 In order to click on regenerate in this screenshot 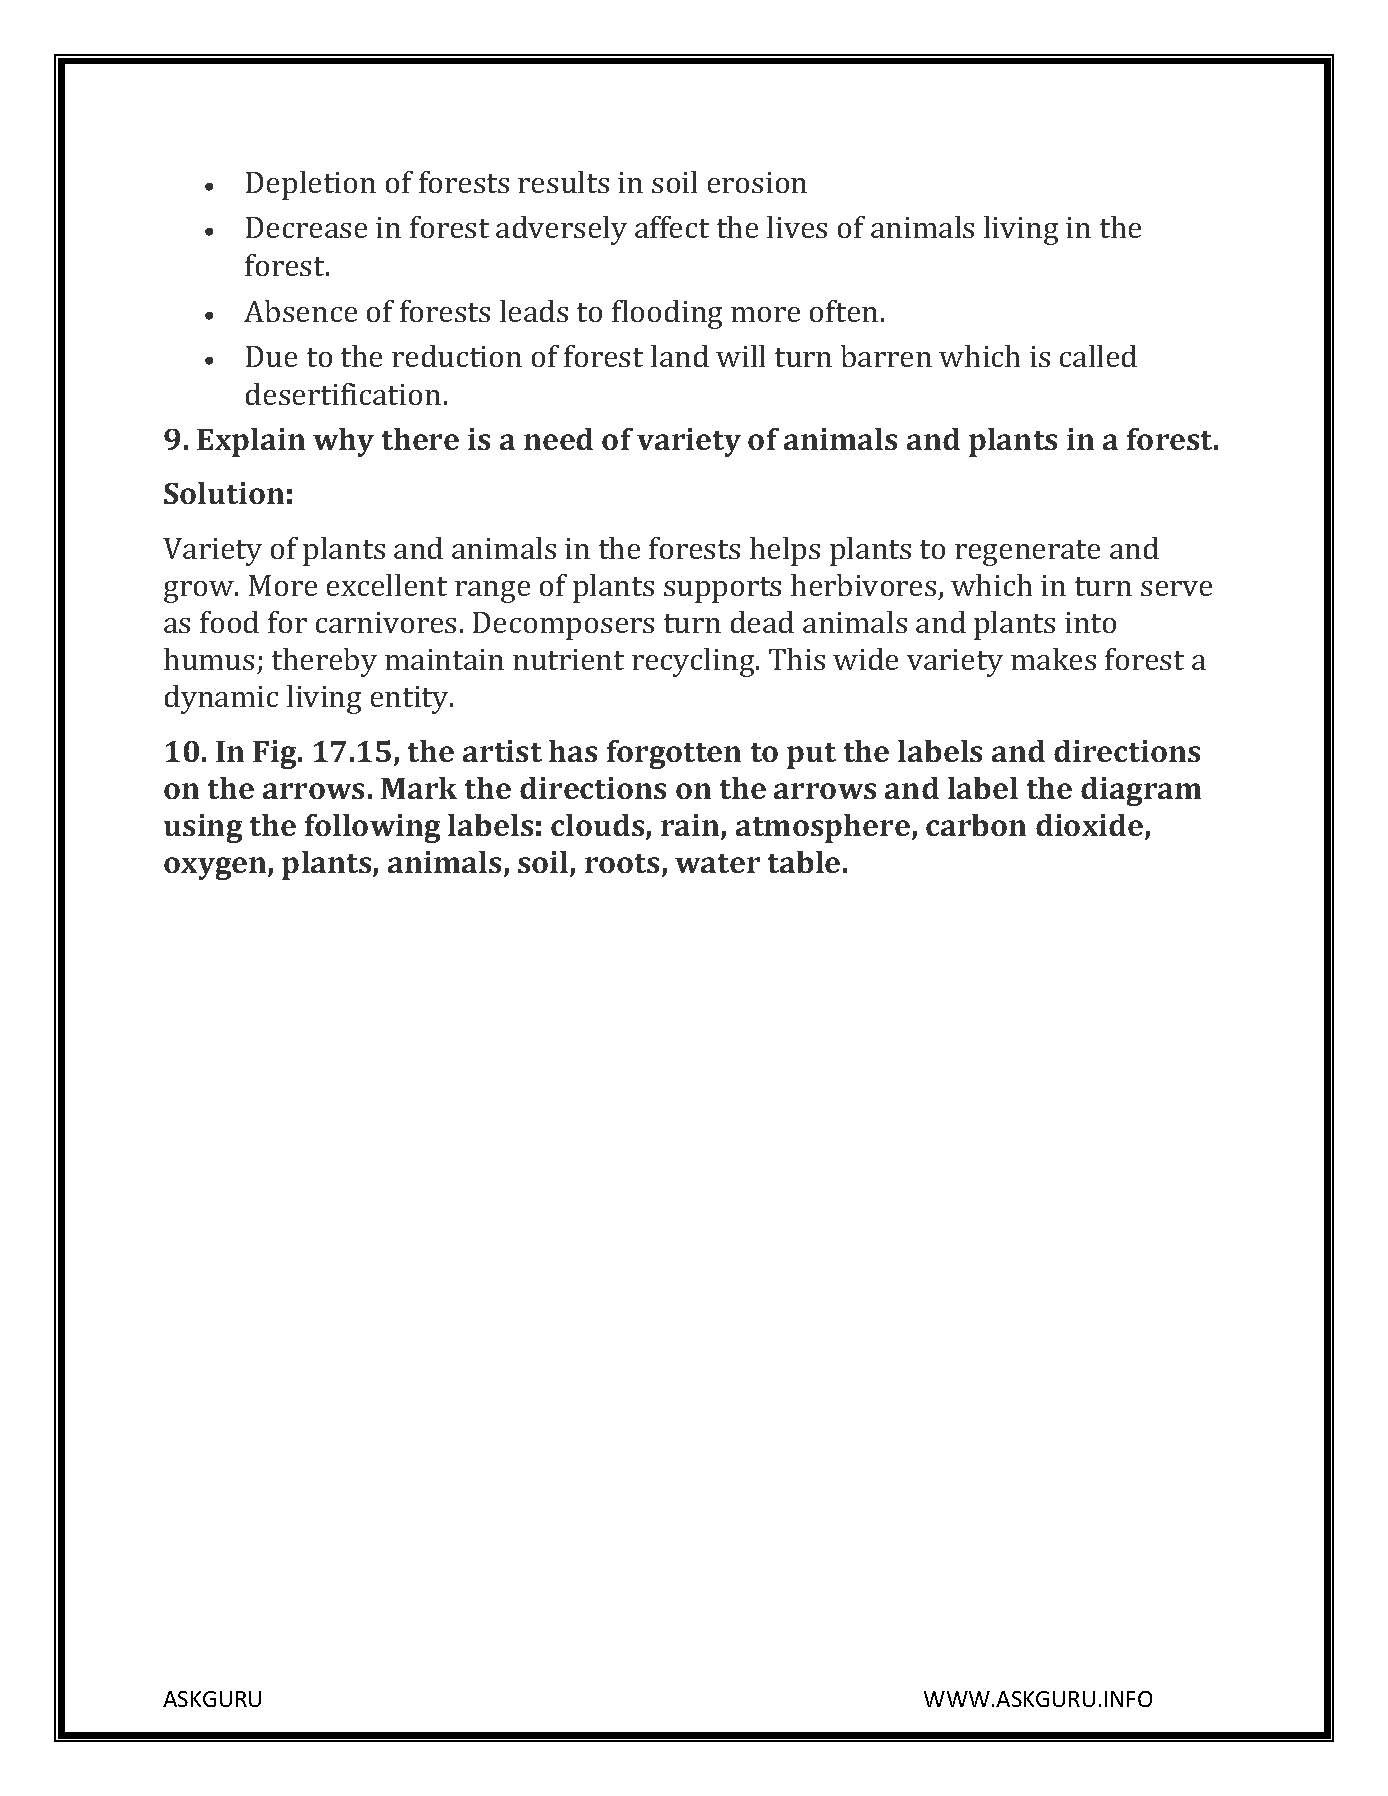, I will do `click(1027, 553)`.
